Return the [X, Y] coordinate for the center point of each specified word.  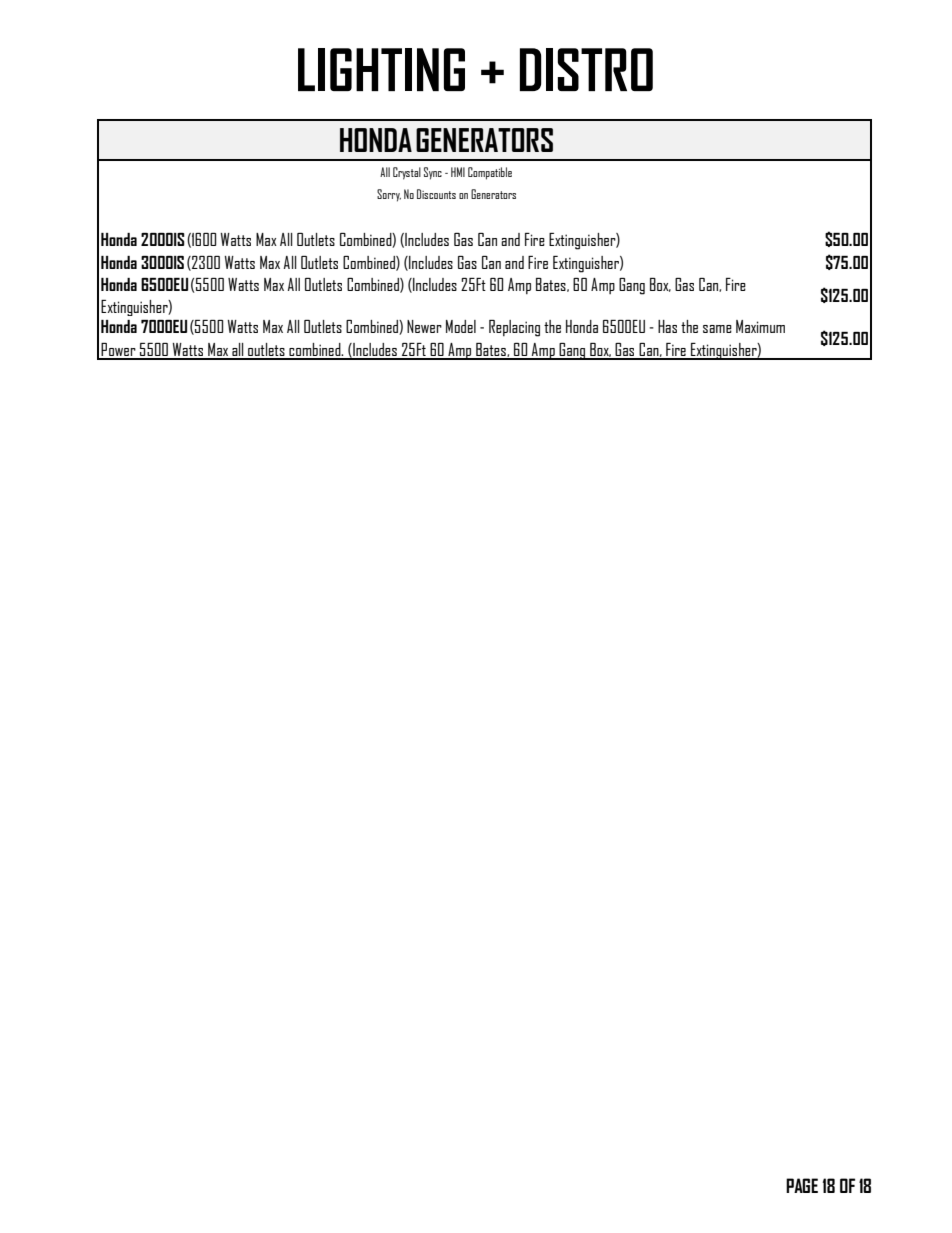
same [717, 329]
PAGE [802, 1185]
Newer [424, 326]
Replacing [514, 328]
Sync [433, 173]
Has [667, 326]
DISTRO [586, 69]
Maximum [760, 326]
